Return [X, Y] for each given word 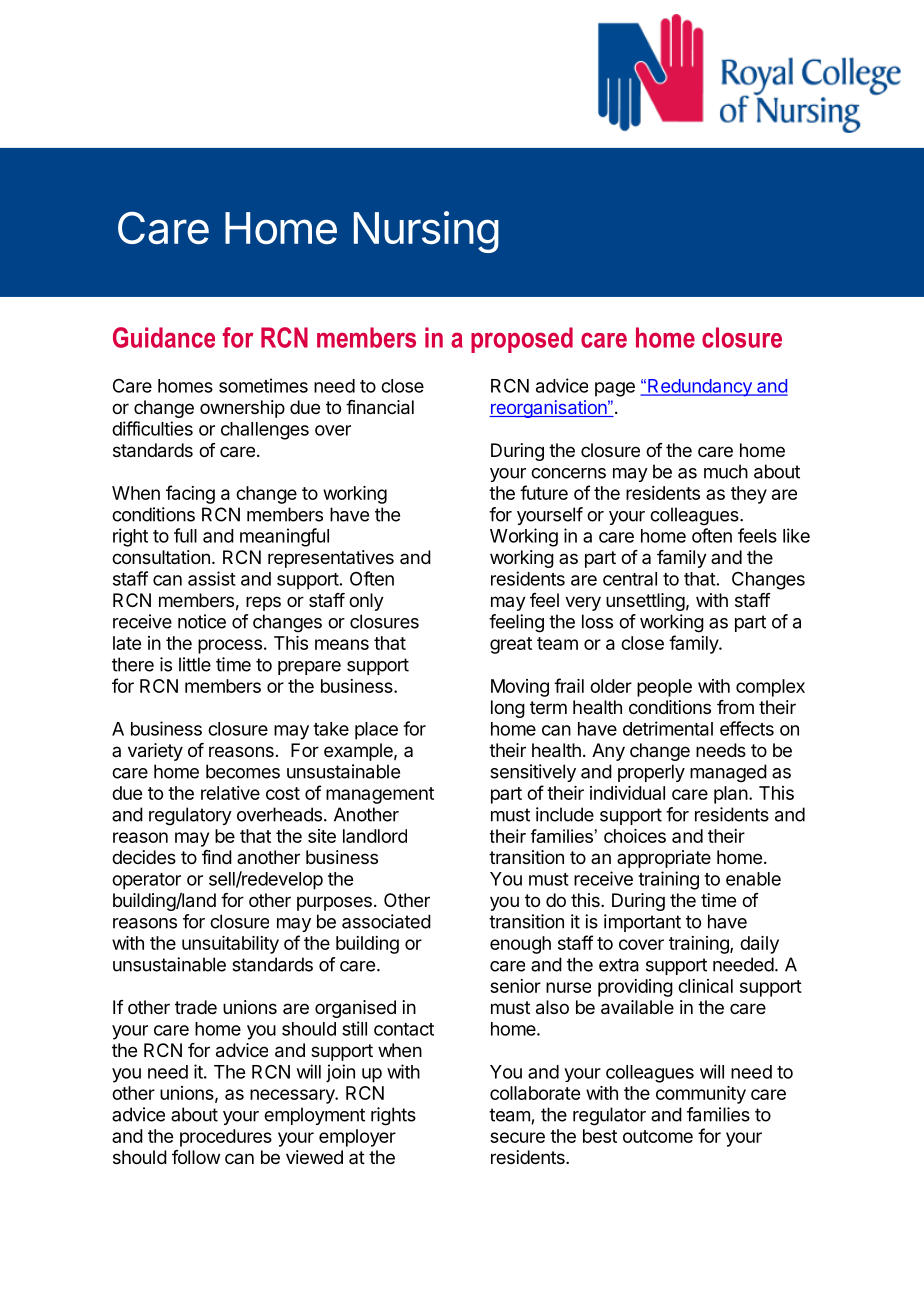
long [508, 709]
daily [759, 945]
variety [155, 752]
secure [517, 1137]
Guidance [164, 337]
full [185, 535]
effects [747, 728]
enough [520, 945]
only [366, 602]
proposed [522, 340]
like [796, 535]
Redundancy [700, 388]
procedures [226, 1138]
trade [196, 1007]
